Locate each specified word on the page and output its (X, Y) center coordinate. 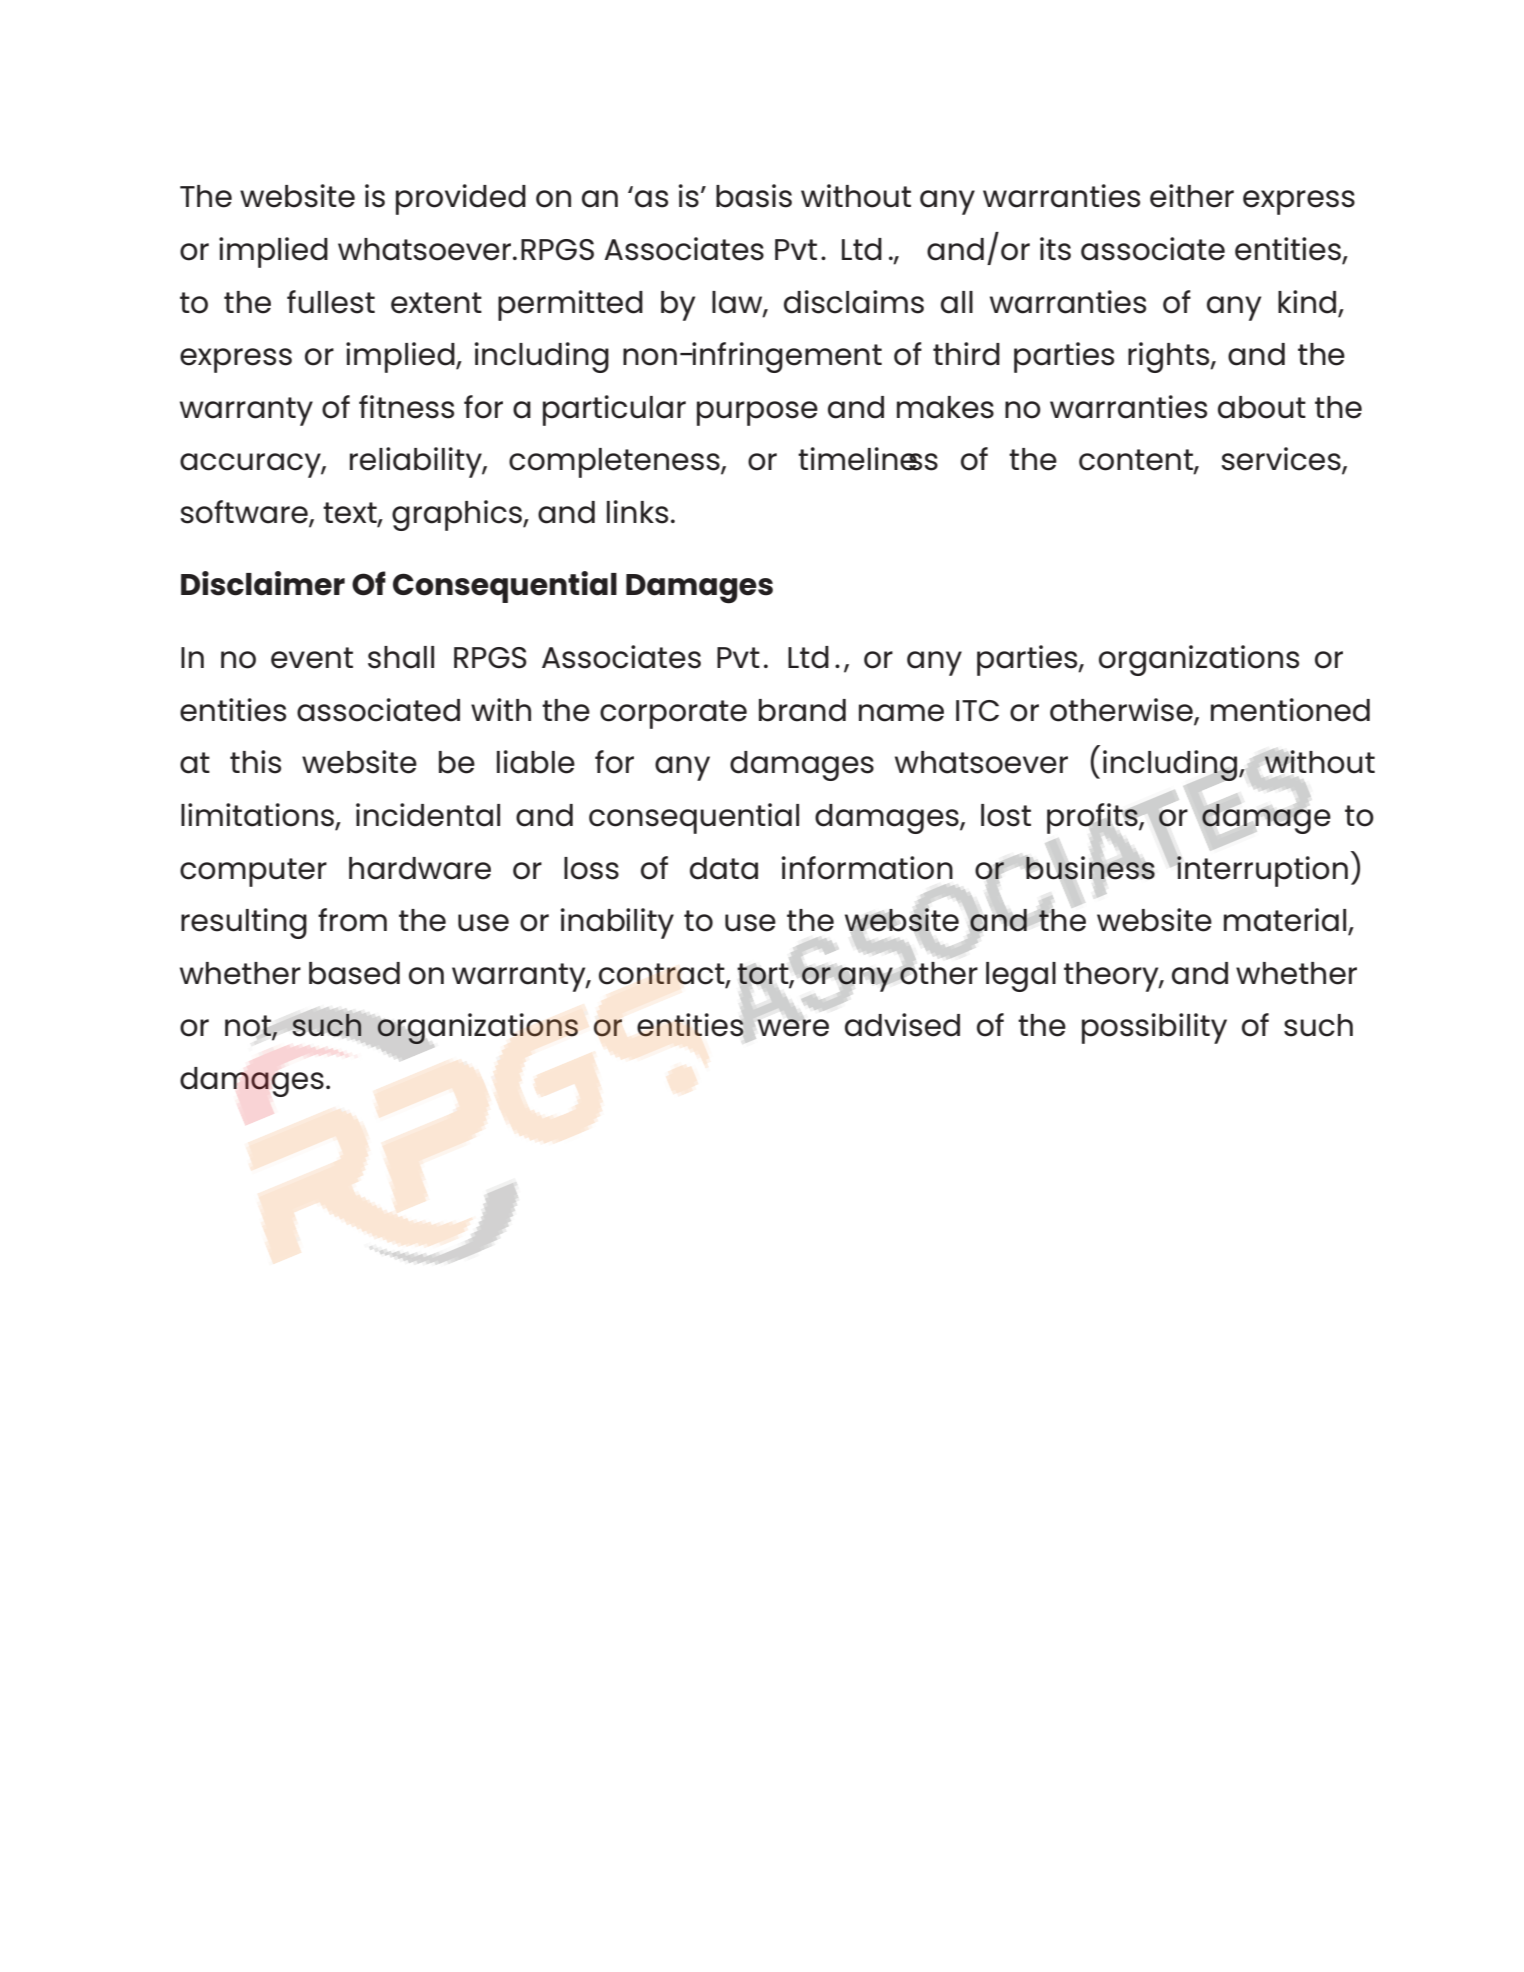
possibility (1154, 1028)
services (1282, 460)
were (793, 1027)
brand (802, 710)
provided (461, 199)
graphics (458, 515)
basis (754, 196)
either (1192, 196)
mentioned (1290, 710)
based (354, 973)
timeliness (868, 459)
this (255, 762)
